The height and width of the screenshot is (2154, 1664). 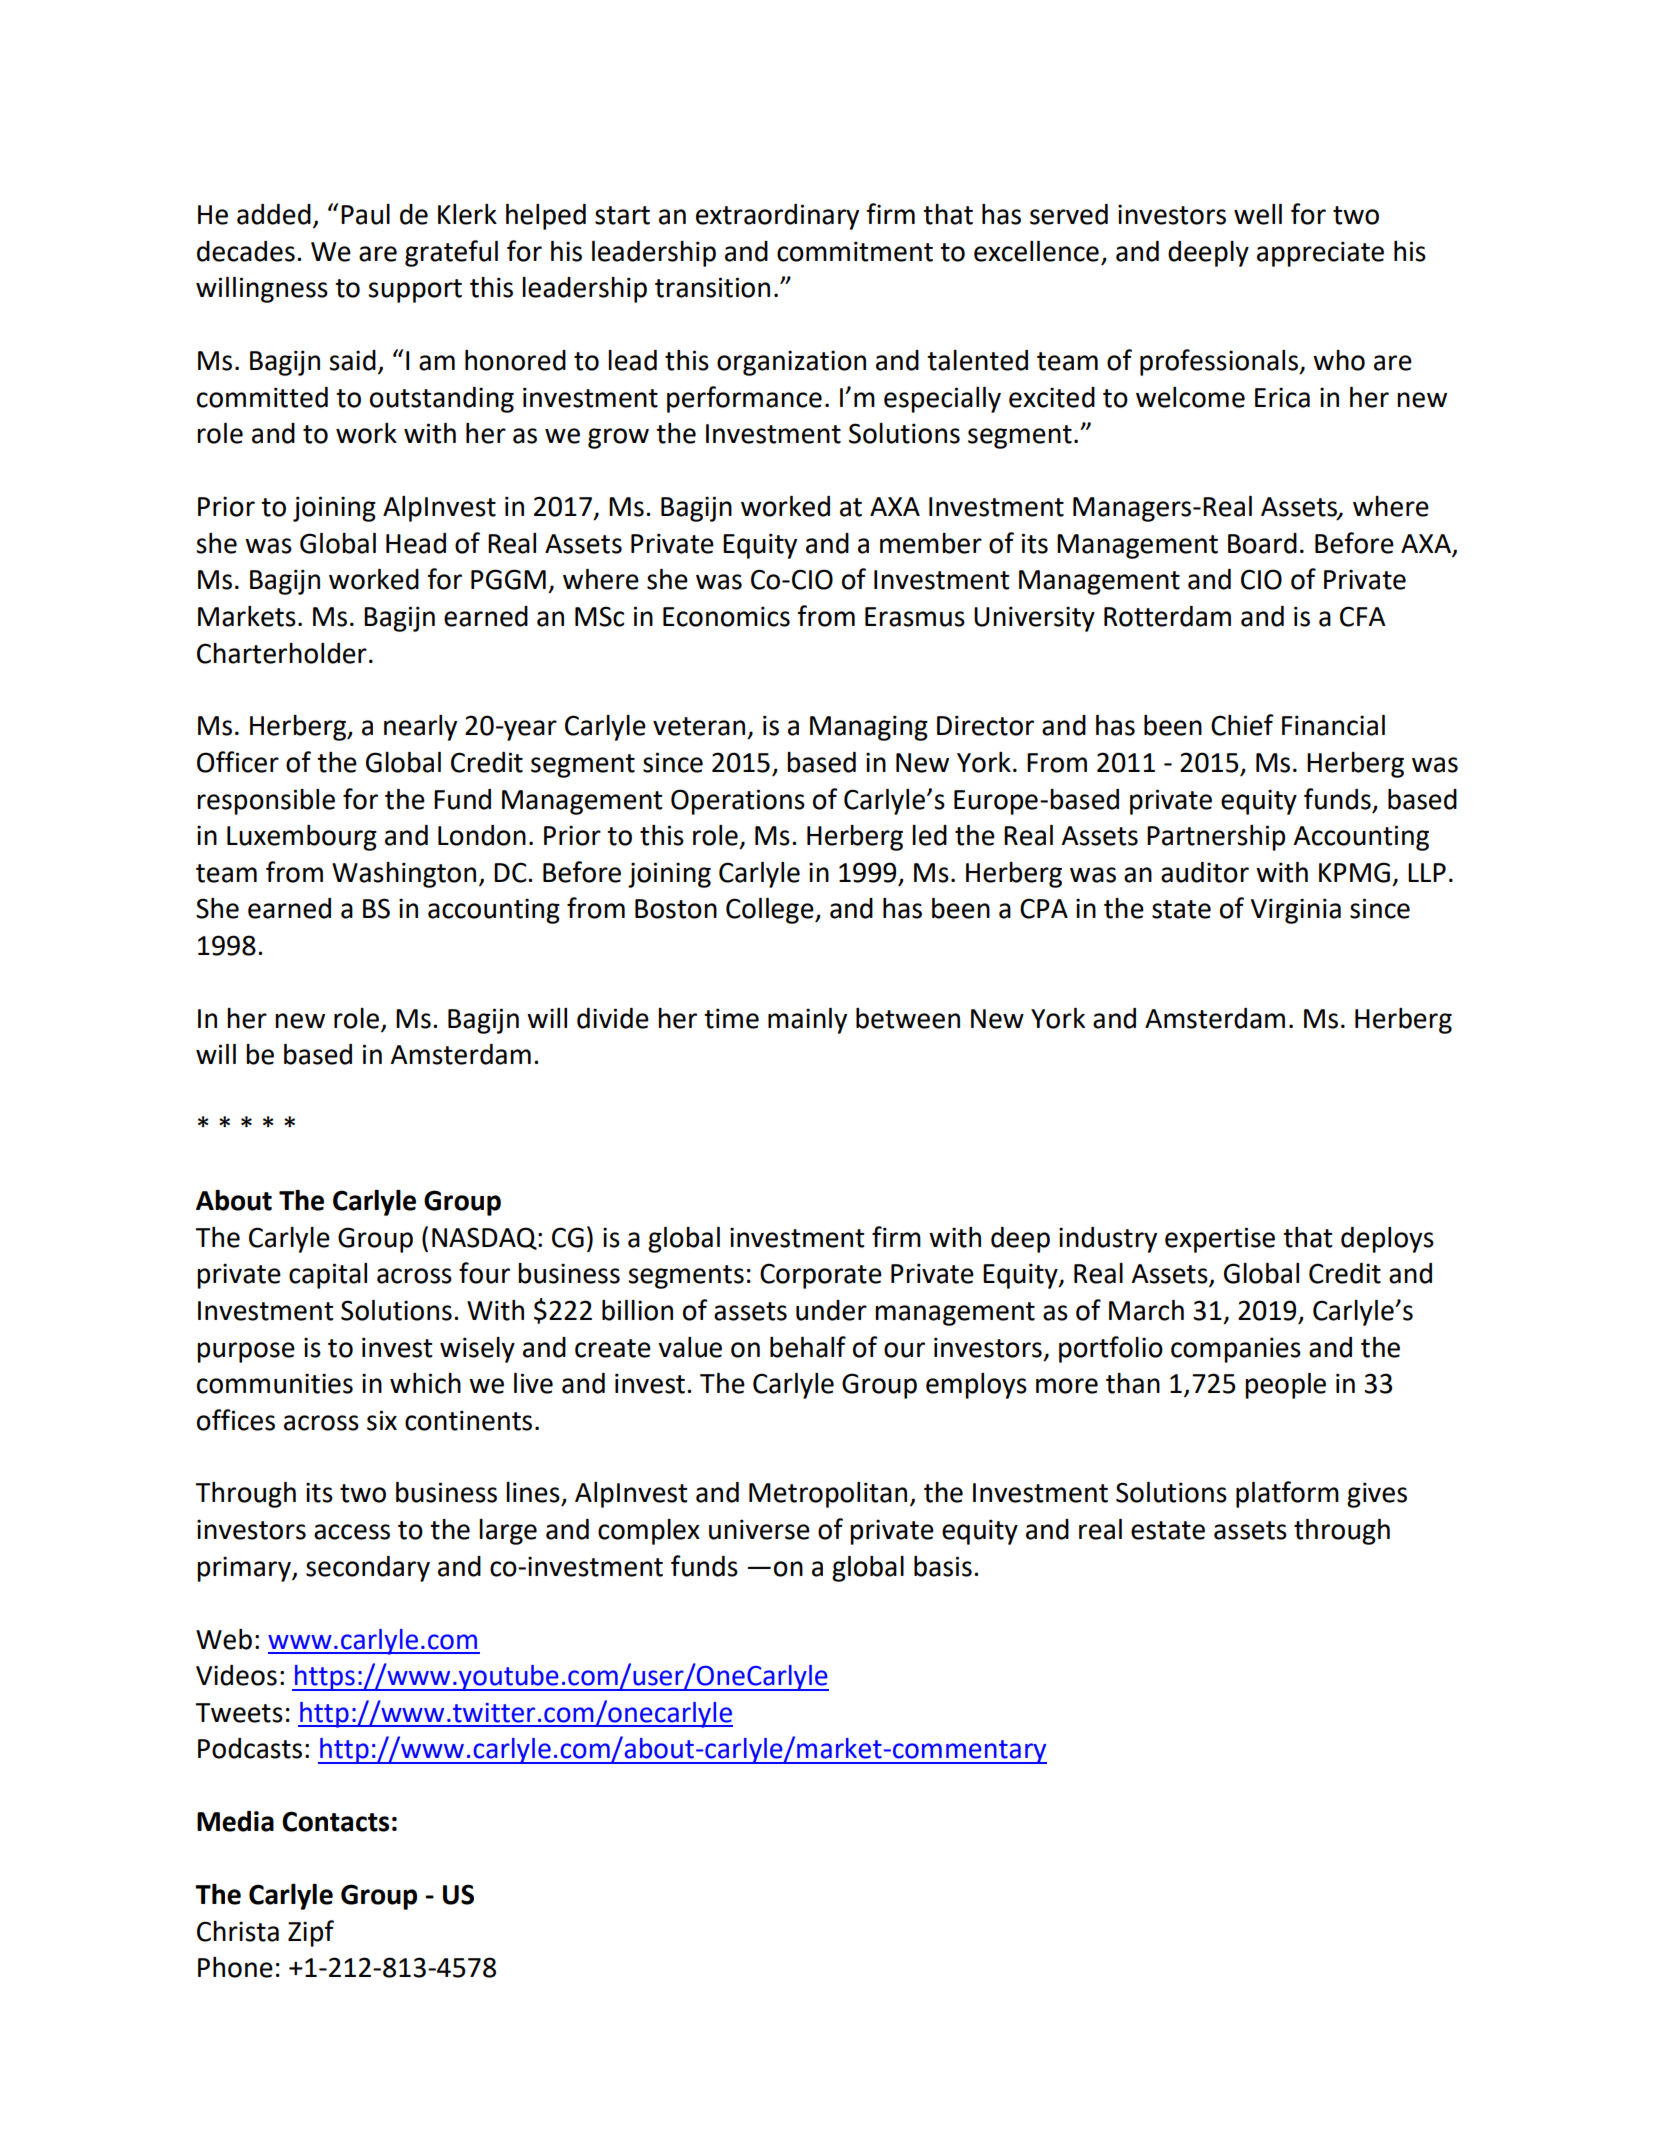 What do you see at coordinates (943, 1566) in the screenshot?
I see `basis` at bounding box center [943, 1566].
